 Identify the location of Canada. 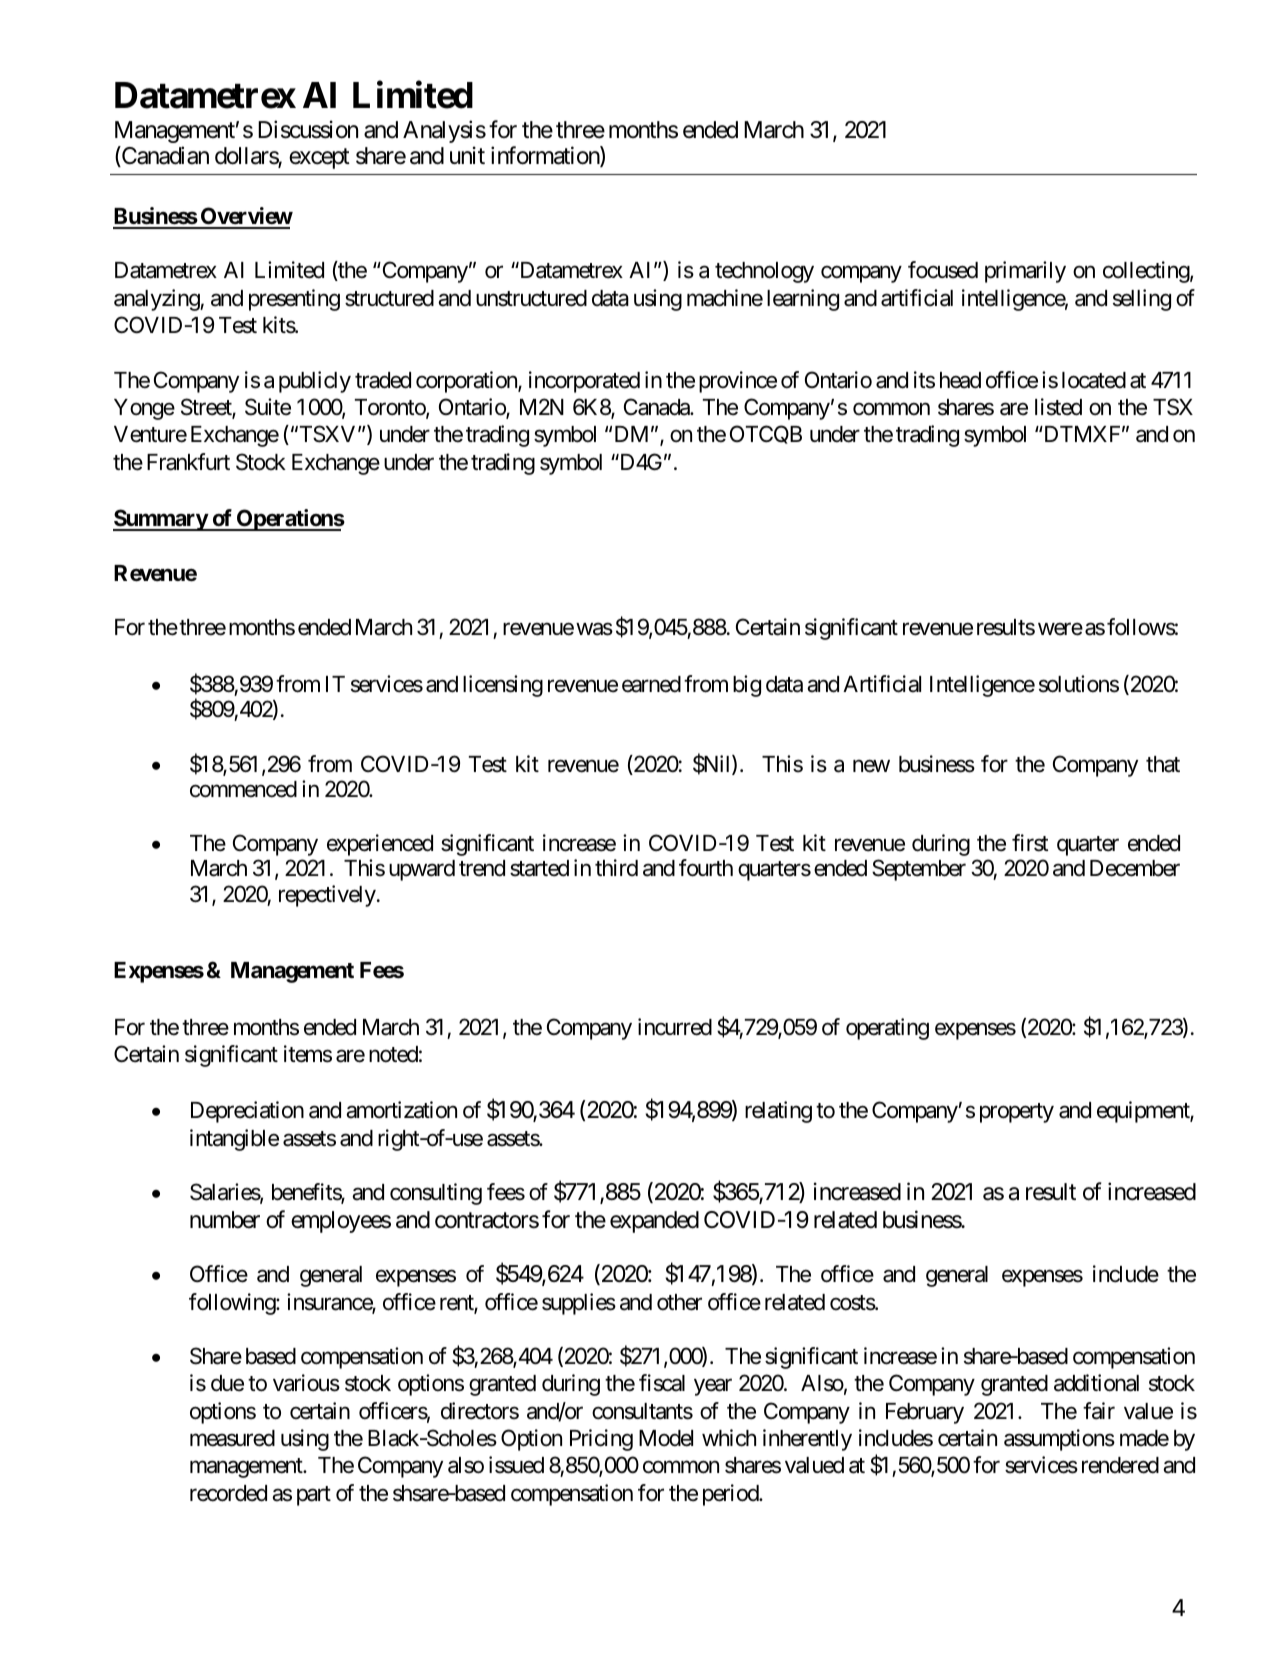
(657, 407).
